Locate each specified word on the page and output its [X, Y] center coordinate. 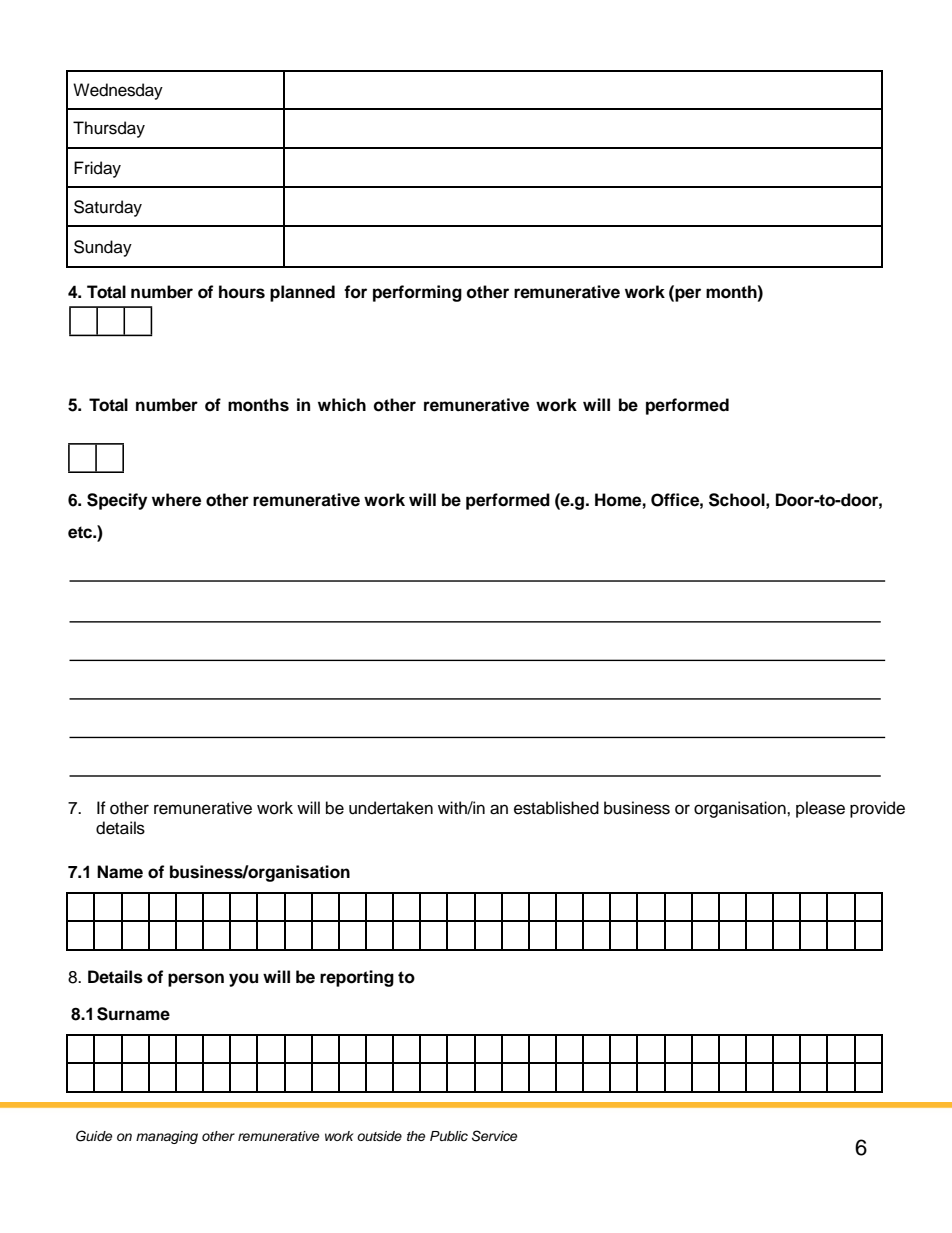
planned [302, 293]
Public [449, 1136]
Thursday [109, 129]
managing [167, 1137]
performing [417, 293]
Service [495, 1136]
